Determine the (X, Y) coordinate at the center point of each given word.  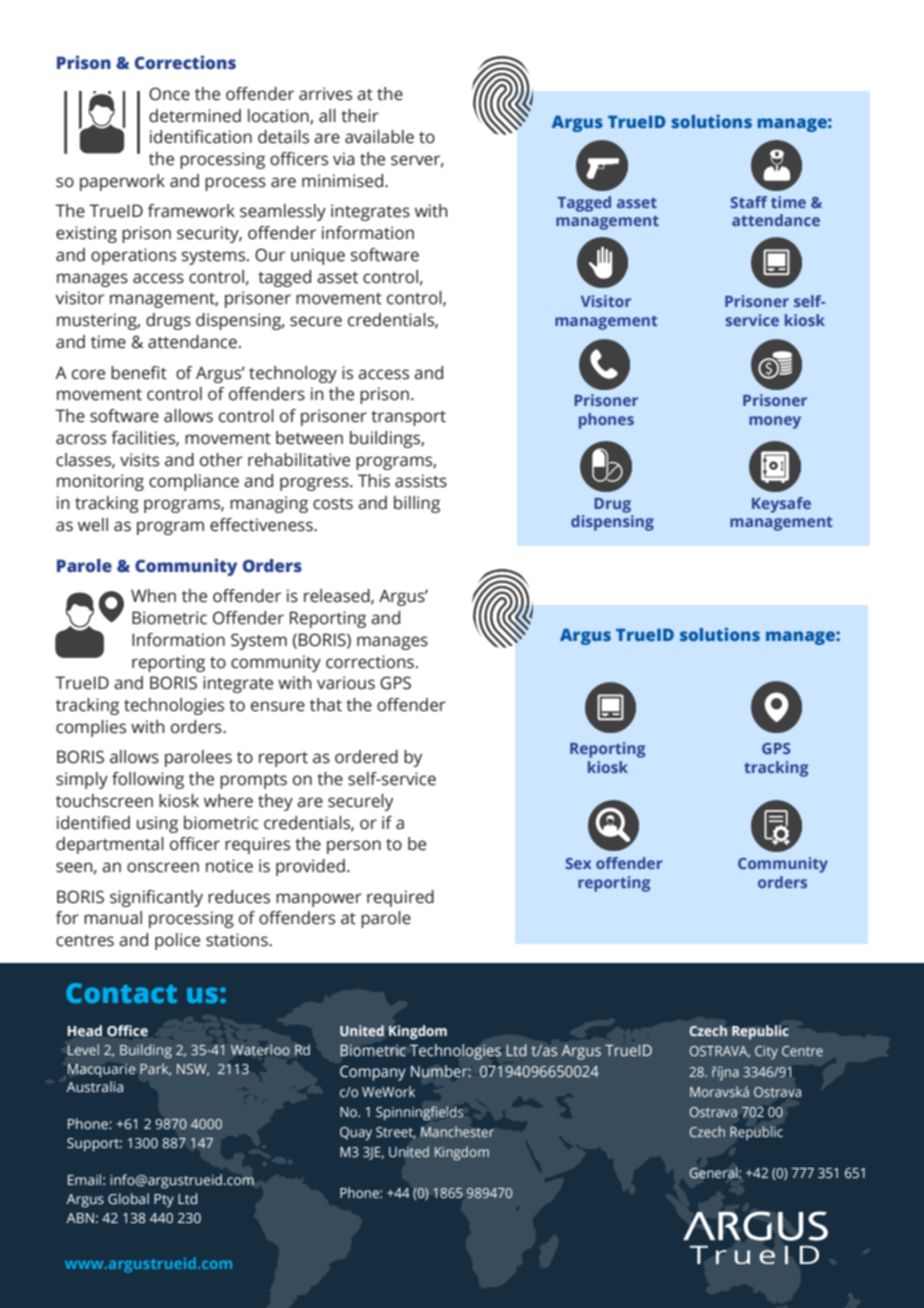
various (346, 683)
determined (195, 116)
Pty (164, 1201)
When (153, 596)
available (379, 137)
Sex (578, 863)
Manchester (457, 1131)
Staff (748, 202)
